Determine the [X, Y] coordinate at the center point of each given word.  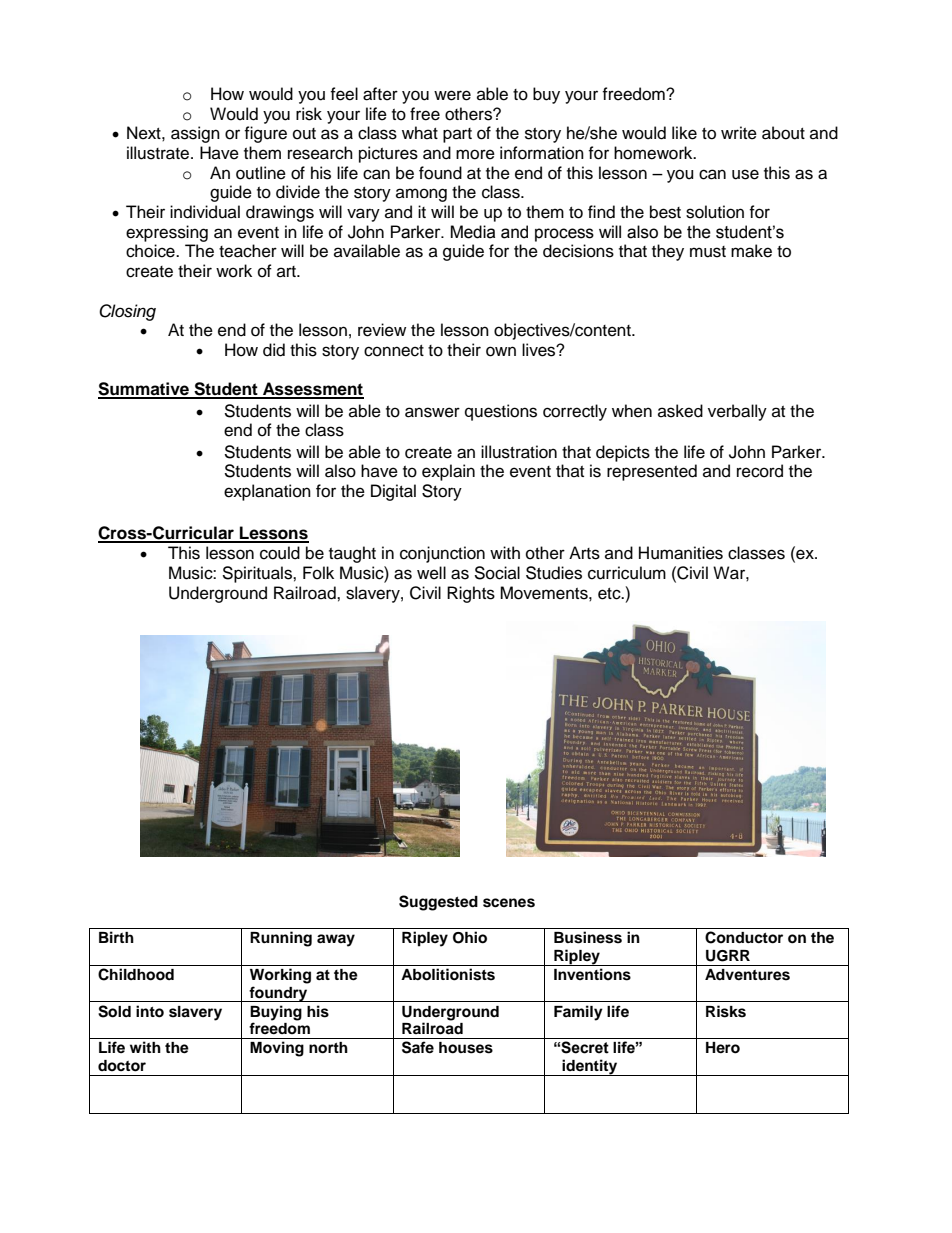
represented [652, 472]
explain [448, 472]
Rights [471, 594]
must [708, 252]
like [684, 133]
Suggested [438, 903]
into [150, 1011]
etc [610, 594]
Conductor [744, 937]
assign [195, 134]
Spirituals [258, 574]
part [457, 135]
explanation [267, 492]
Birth [116, 937]
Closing [127, 312]
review [382, 330]
